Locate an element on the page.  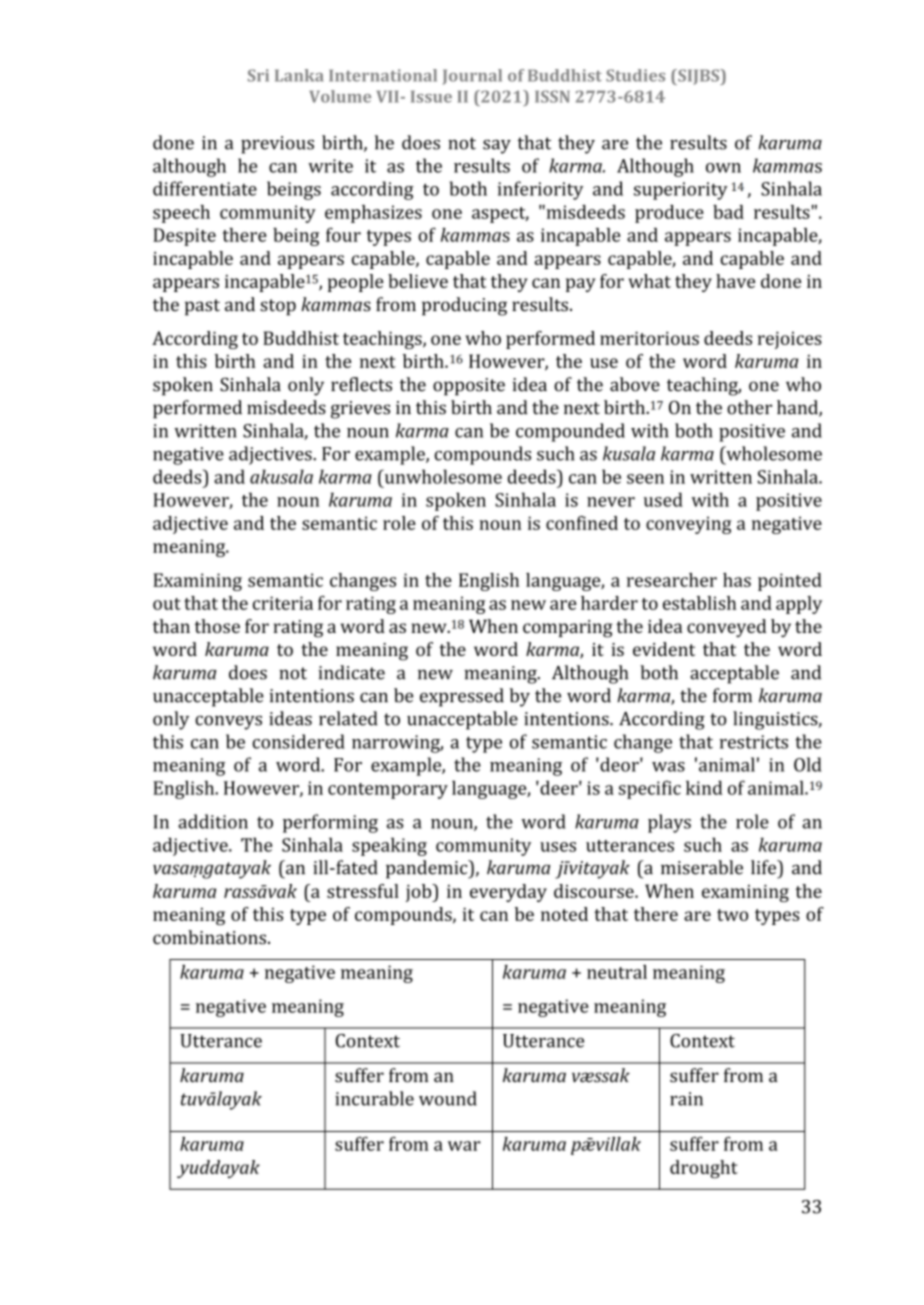
those is located at coordinates (217, 626).
